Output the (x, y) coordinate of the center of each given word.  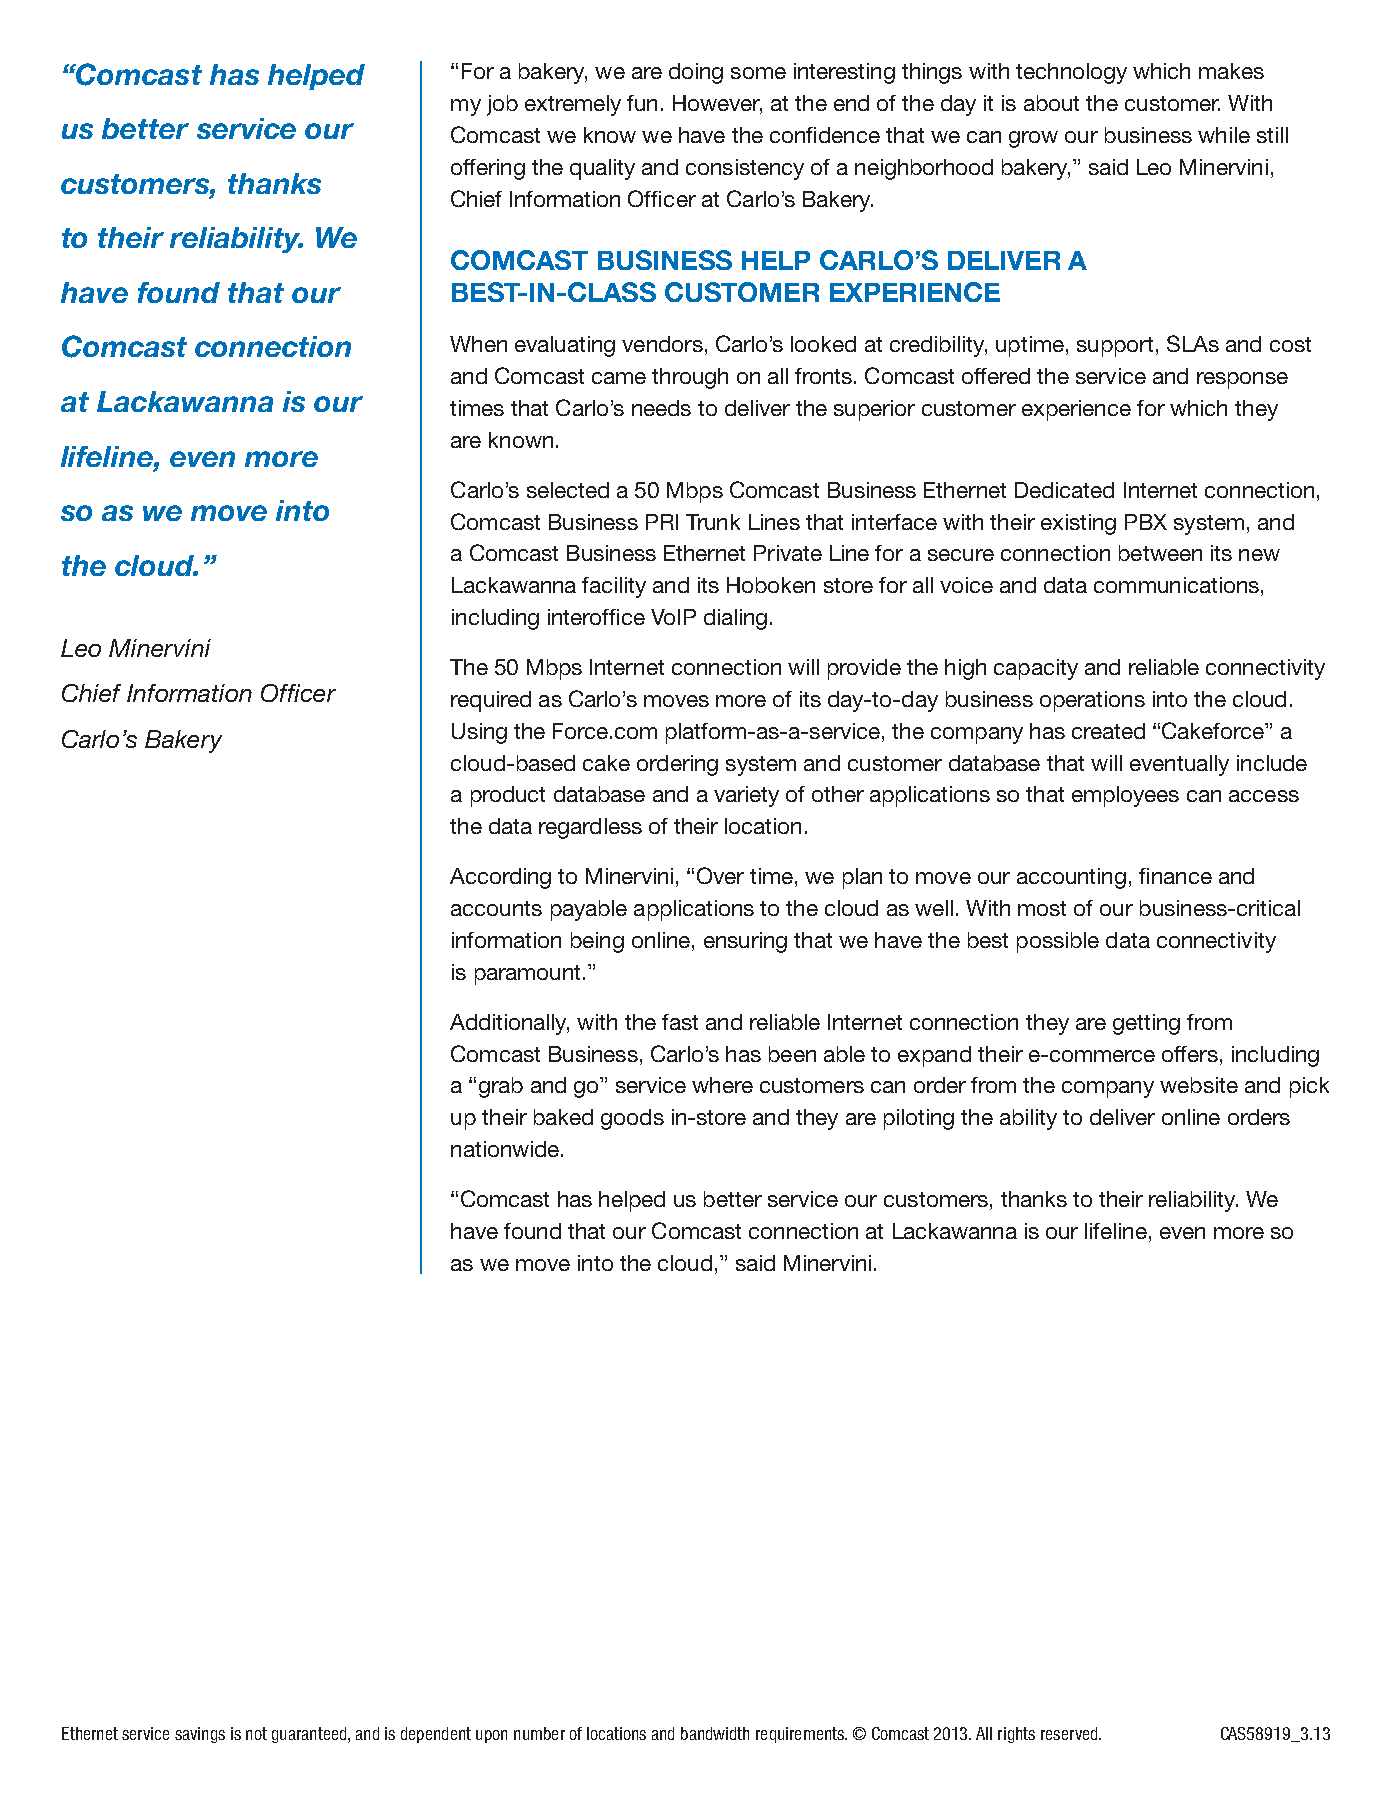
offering (488, 169)
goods (632, 1119)
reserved (1070, 1733)
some (758, 73)
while (1224, 135)
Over (720, 875)
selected (568, 490)
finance (1175, 876)
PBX (1146, 522)
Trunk (713, 522)
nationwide (506, 1149)
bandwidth (715, 1733)
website (1199, 1085)
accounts (496, 908)
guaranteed (310, 1735)
